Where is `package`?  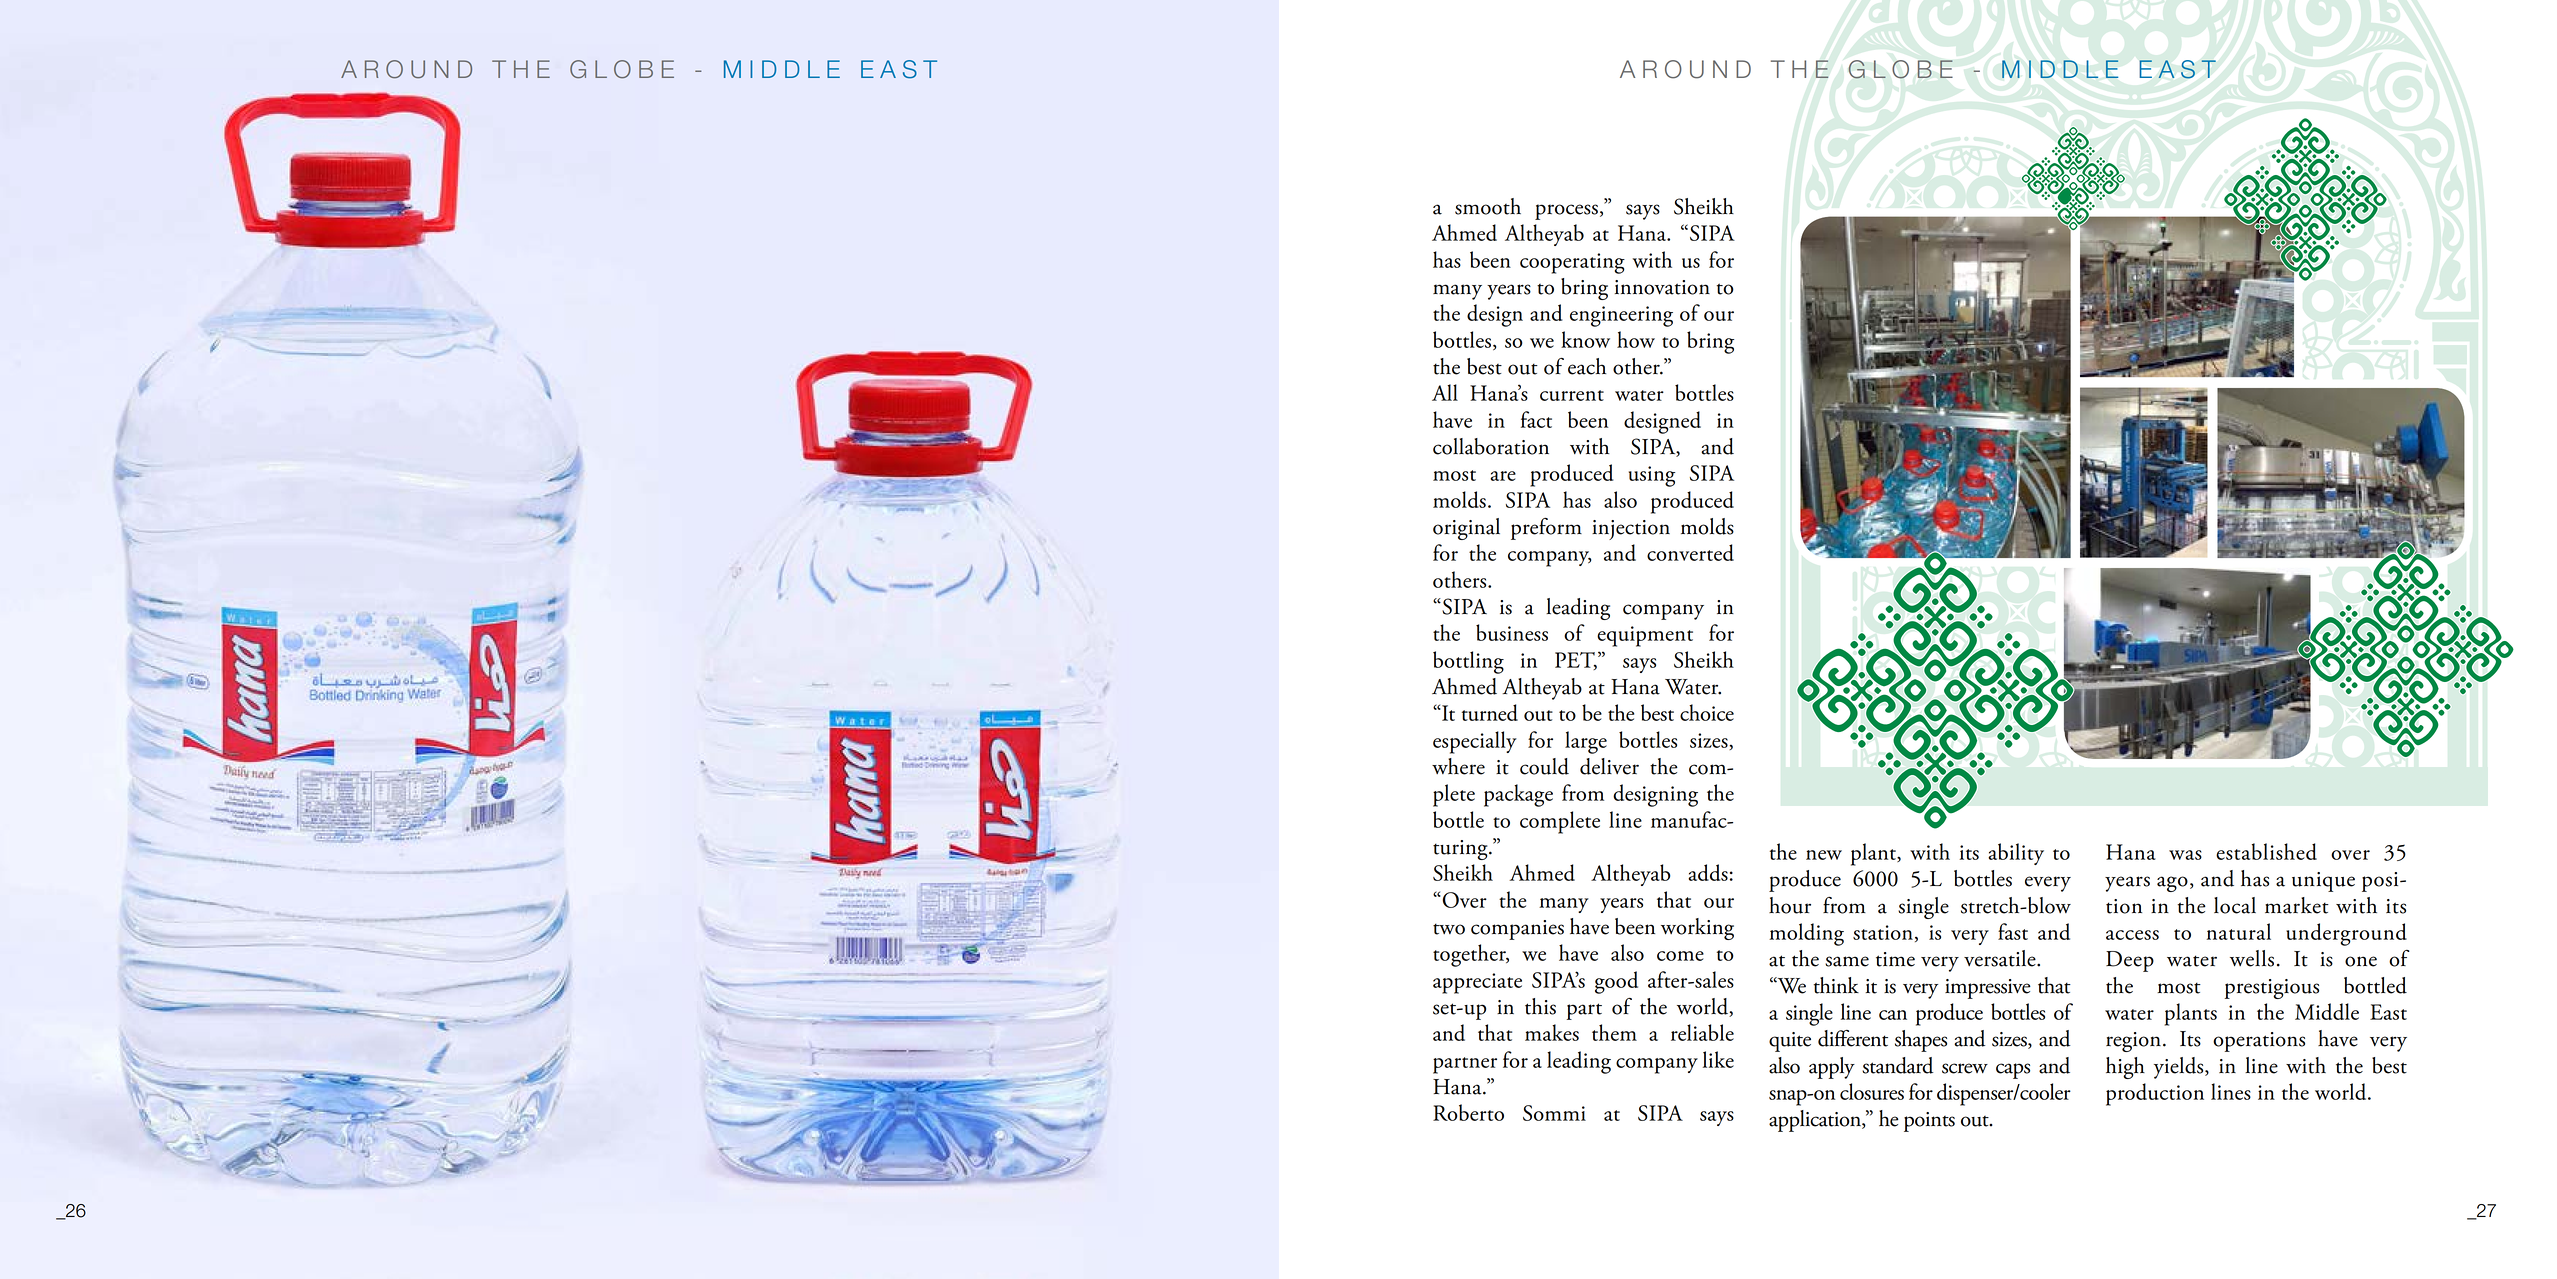 package is located at coordinates (1518, 795).
